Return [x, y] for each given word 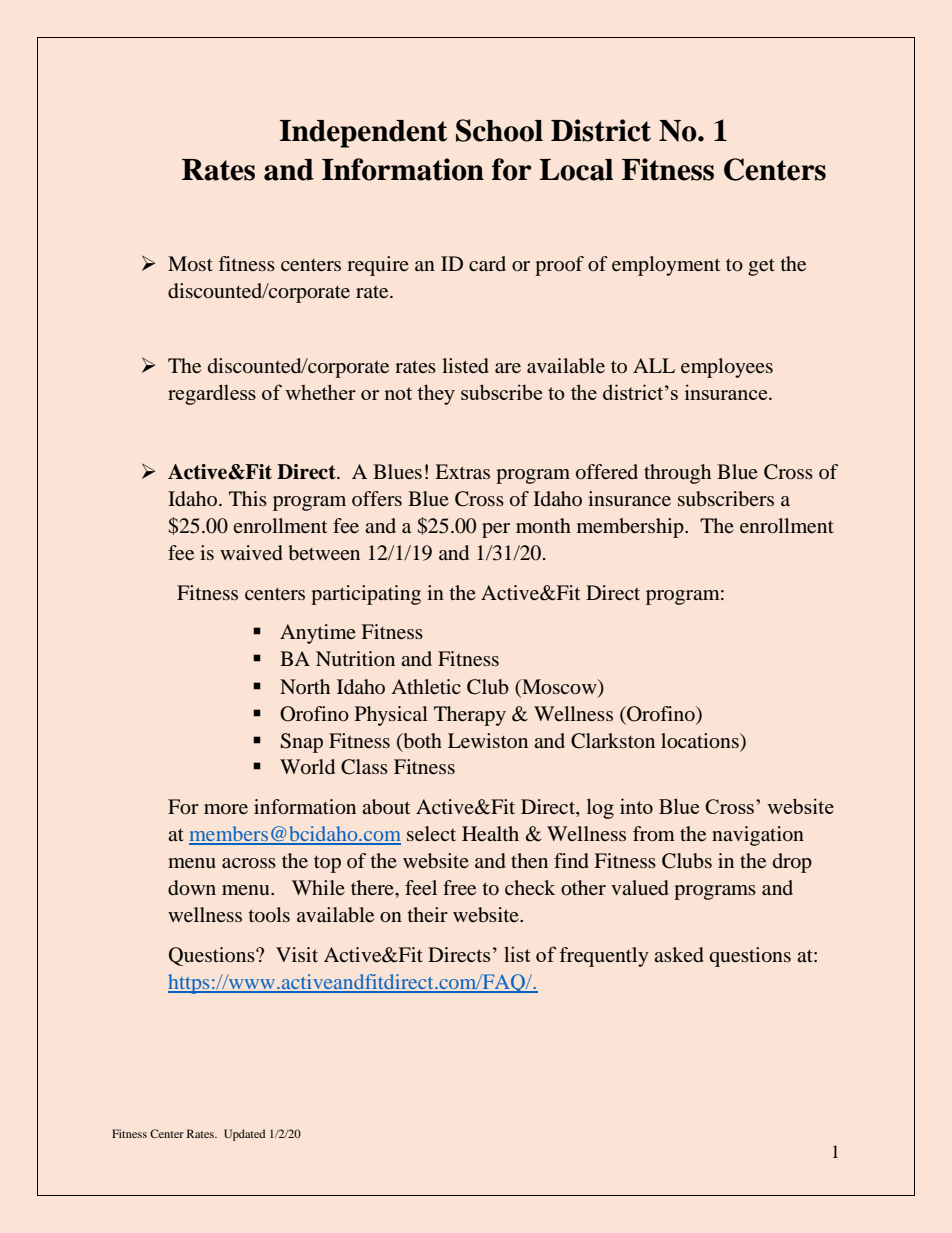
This [248, 498]
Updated [244, 1135]
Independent [363, 134]
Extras [462, 471]
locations [701, 741]
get [761, 267]
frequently [604, 957]
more [226, 809]
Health [490, 833]
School [499, 130]
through [677, 474]
